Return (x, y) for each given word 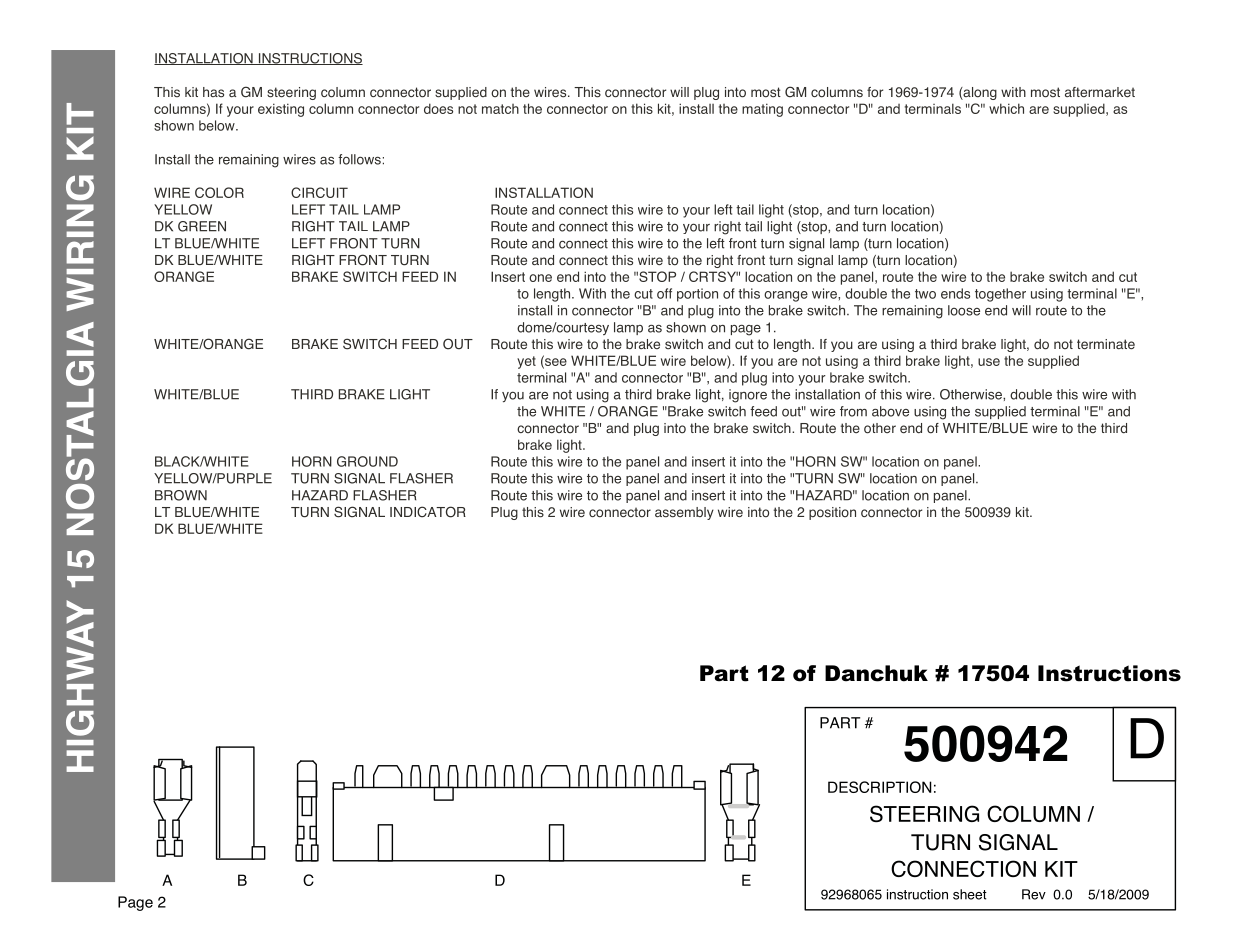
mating (762, 110)
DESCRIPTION (880, 787)
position (832, 513)
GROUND (367, 461)
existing (281, 110)
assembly (684, 513)
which (1006, 108)
